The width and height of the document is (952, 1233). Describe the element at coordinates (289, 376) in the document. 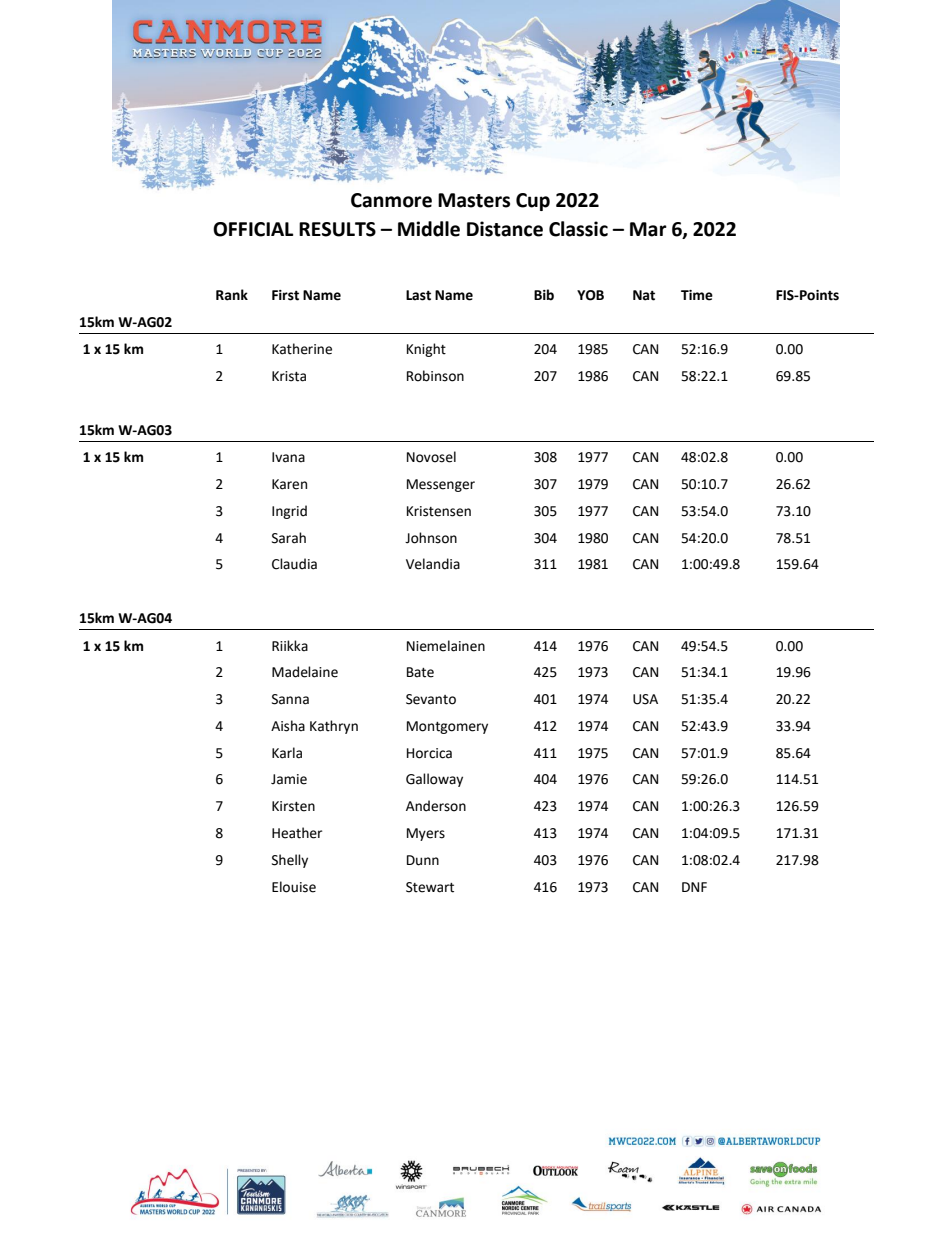

I see `Krista` at that location.
